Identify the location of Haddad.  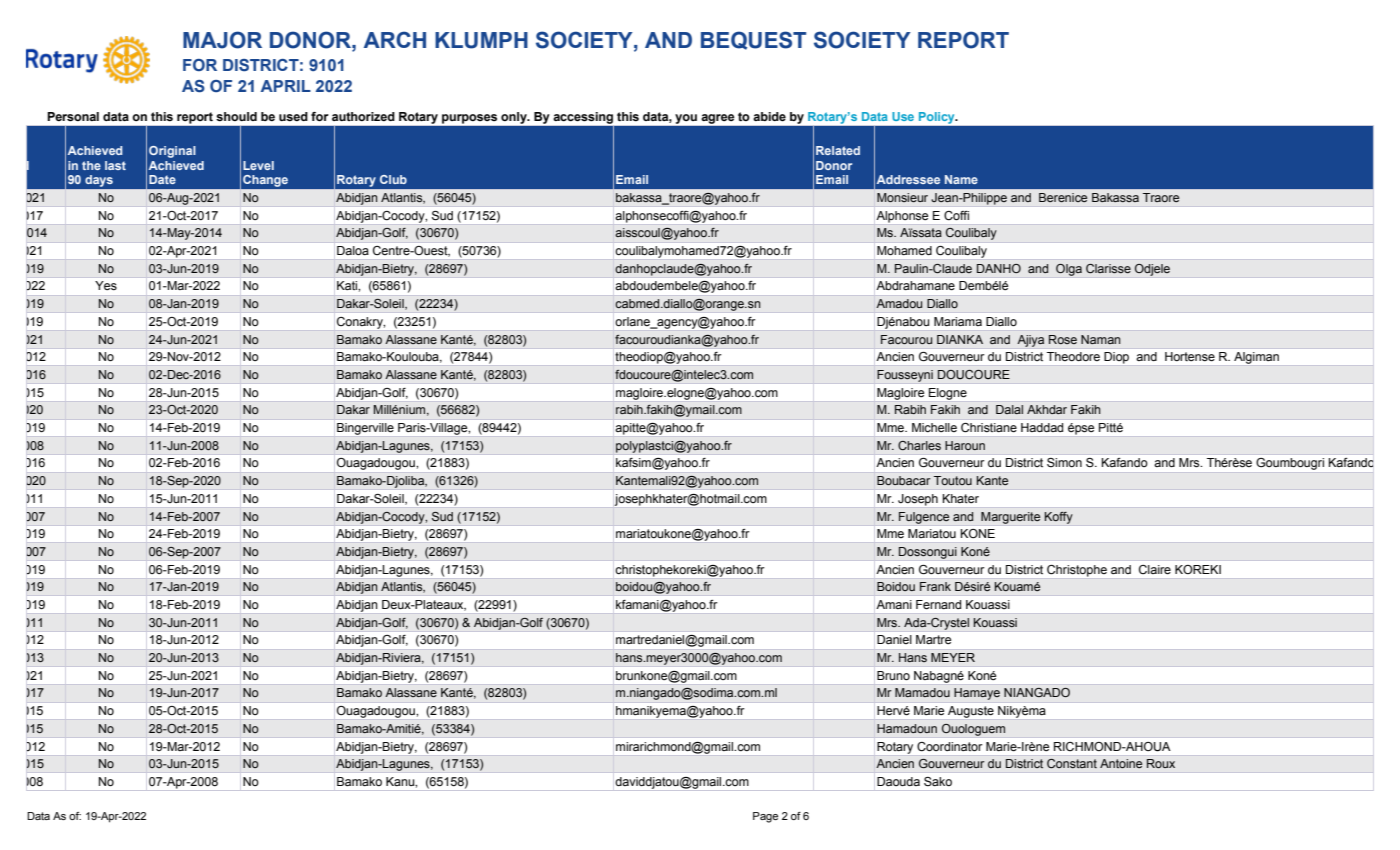
(1042, 427).
